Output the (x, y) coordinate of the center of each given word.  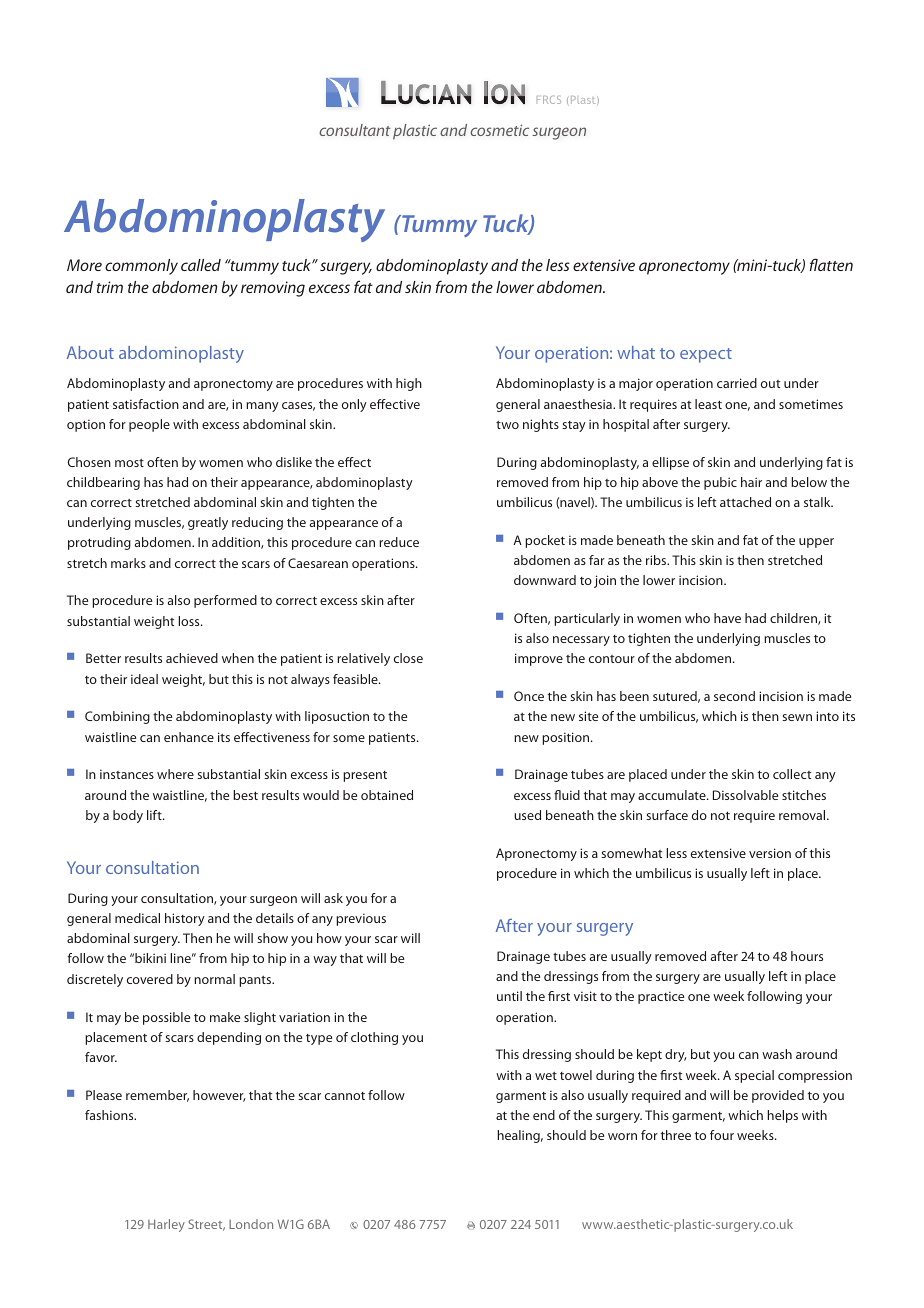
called (201, 265)
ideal (144, 679)
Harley (166, 1225)
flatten (831, 264)
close (408, 658)
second (734, 696)
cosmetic (499, 130)
